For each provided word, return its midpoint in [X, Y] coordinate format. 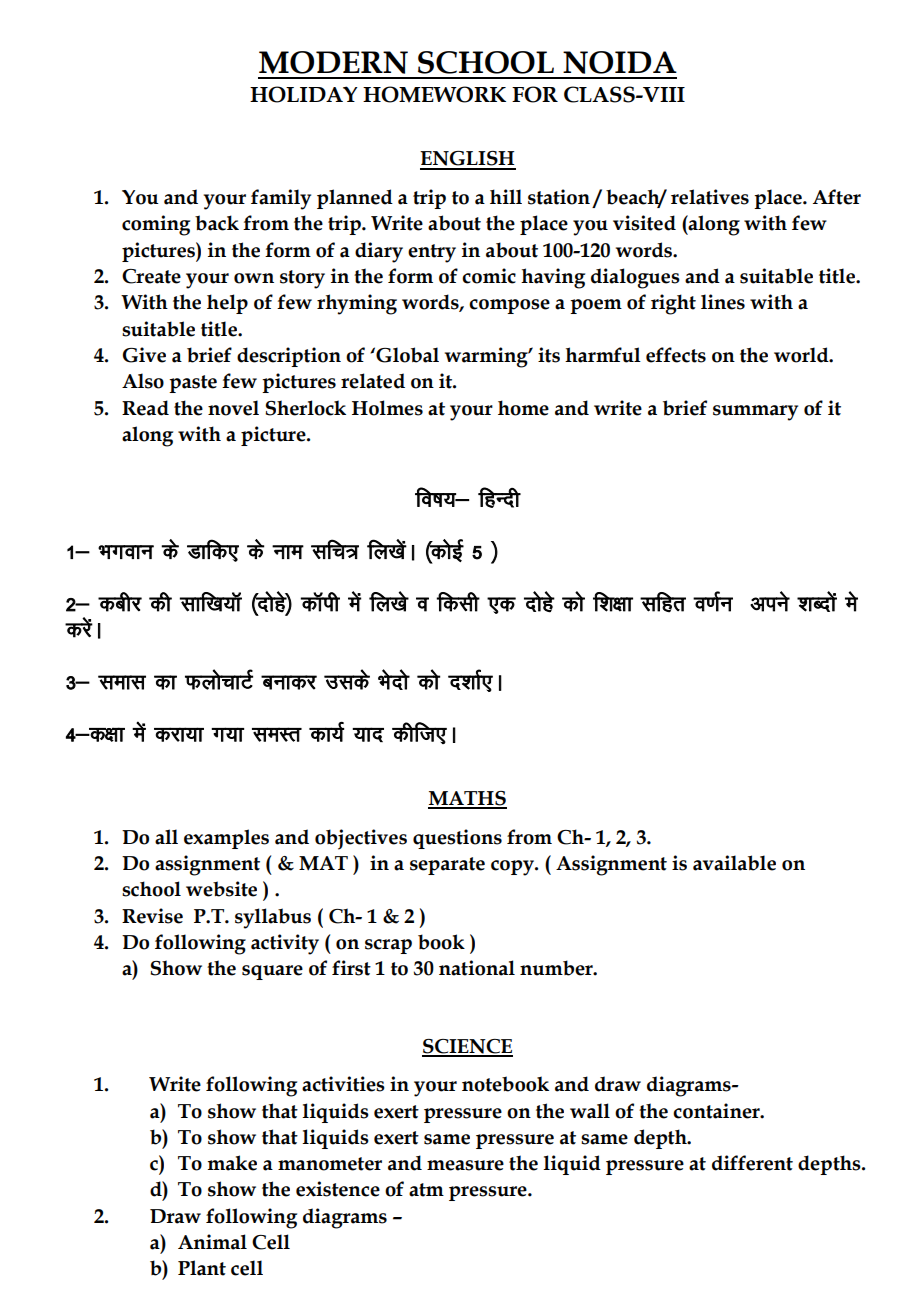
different [752, 1163]
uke [288, 552]
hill [506, 196]
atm [426, 1190]
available [734, 863]
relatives [710, 197]
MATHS [467, 799]
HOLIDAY [304, 94]
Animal [212, 1242]
